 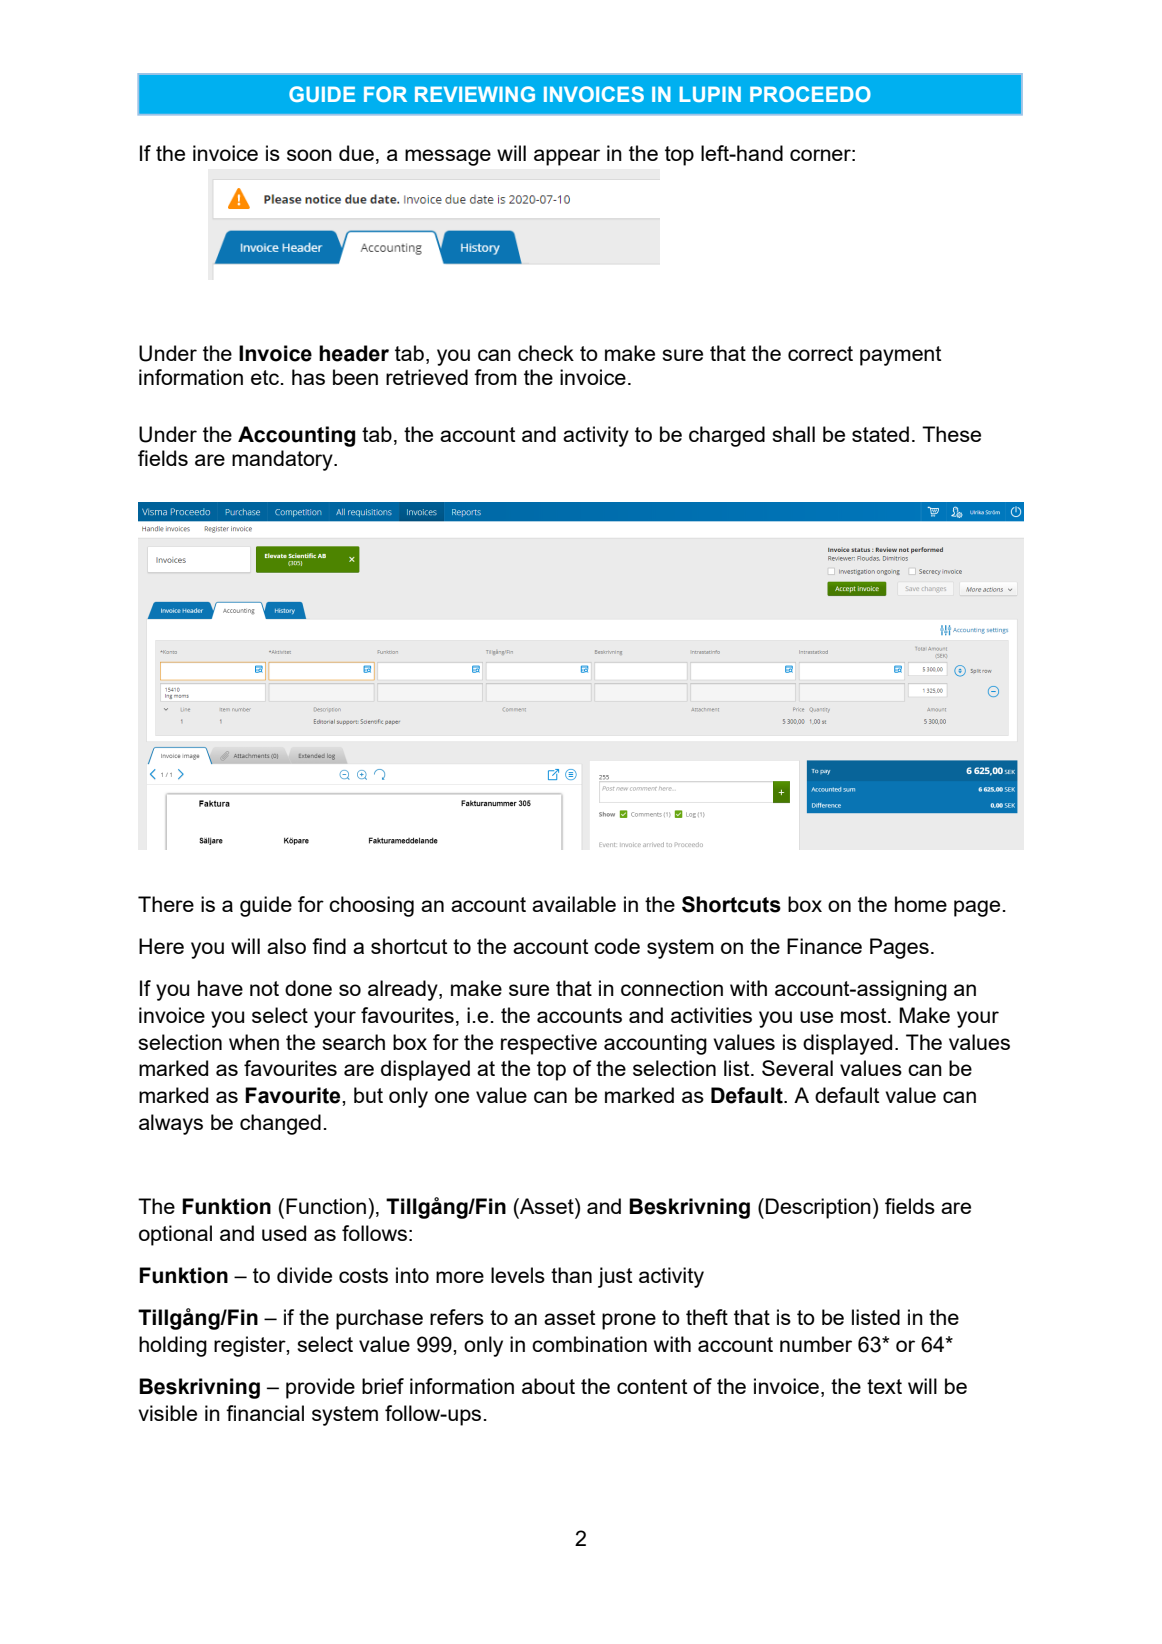 I want to click on mandatory, so click(x=283, y=460).
